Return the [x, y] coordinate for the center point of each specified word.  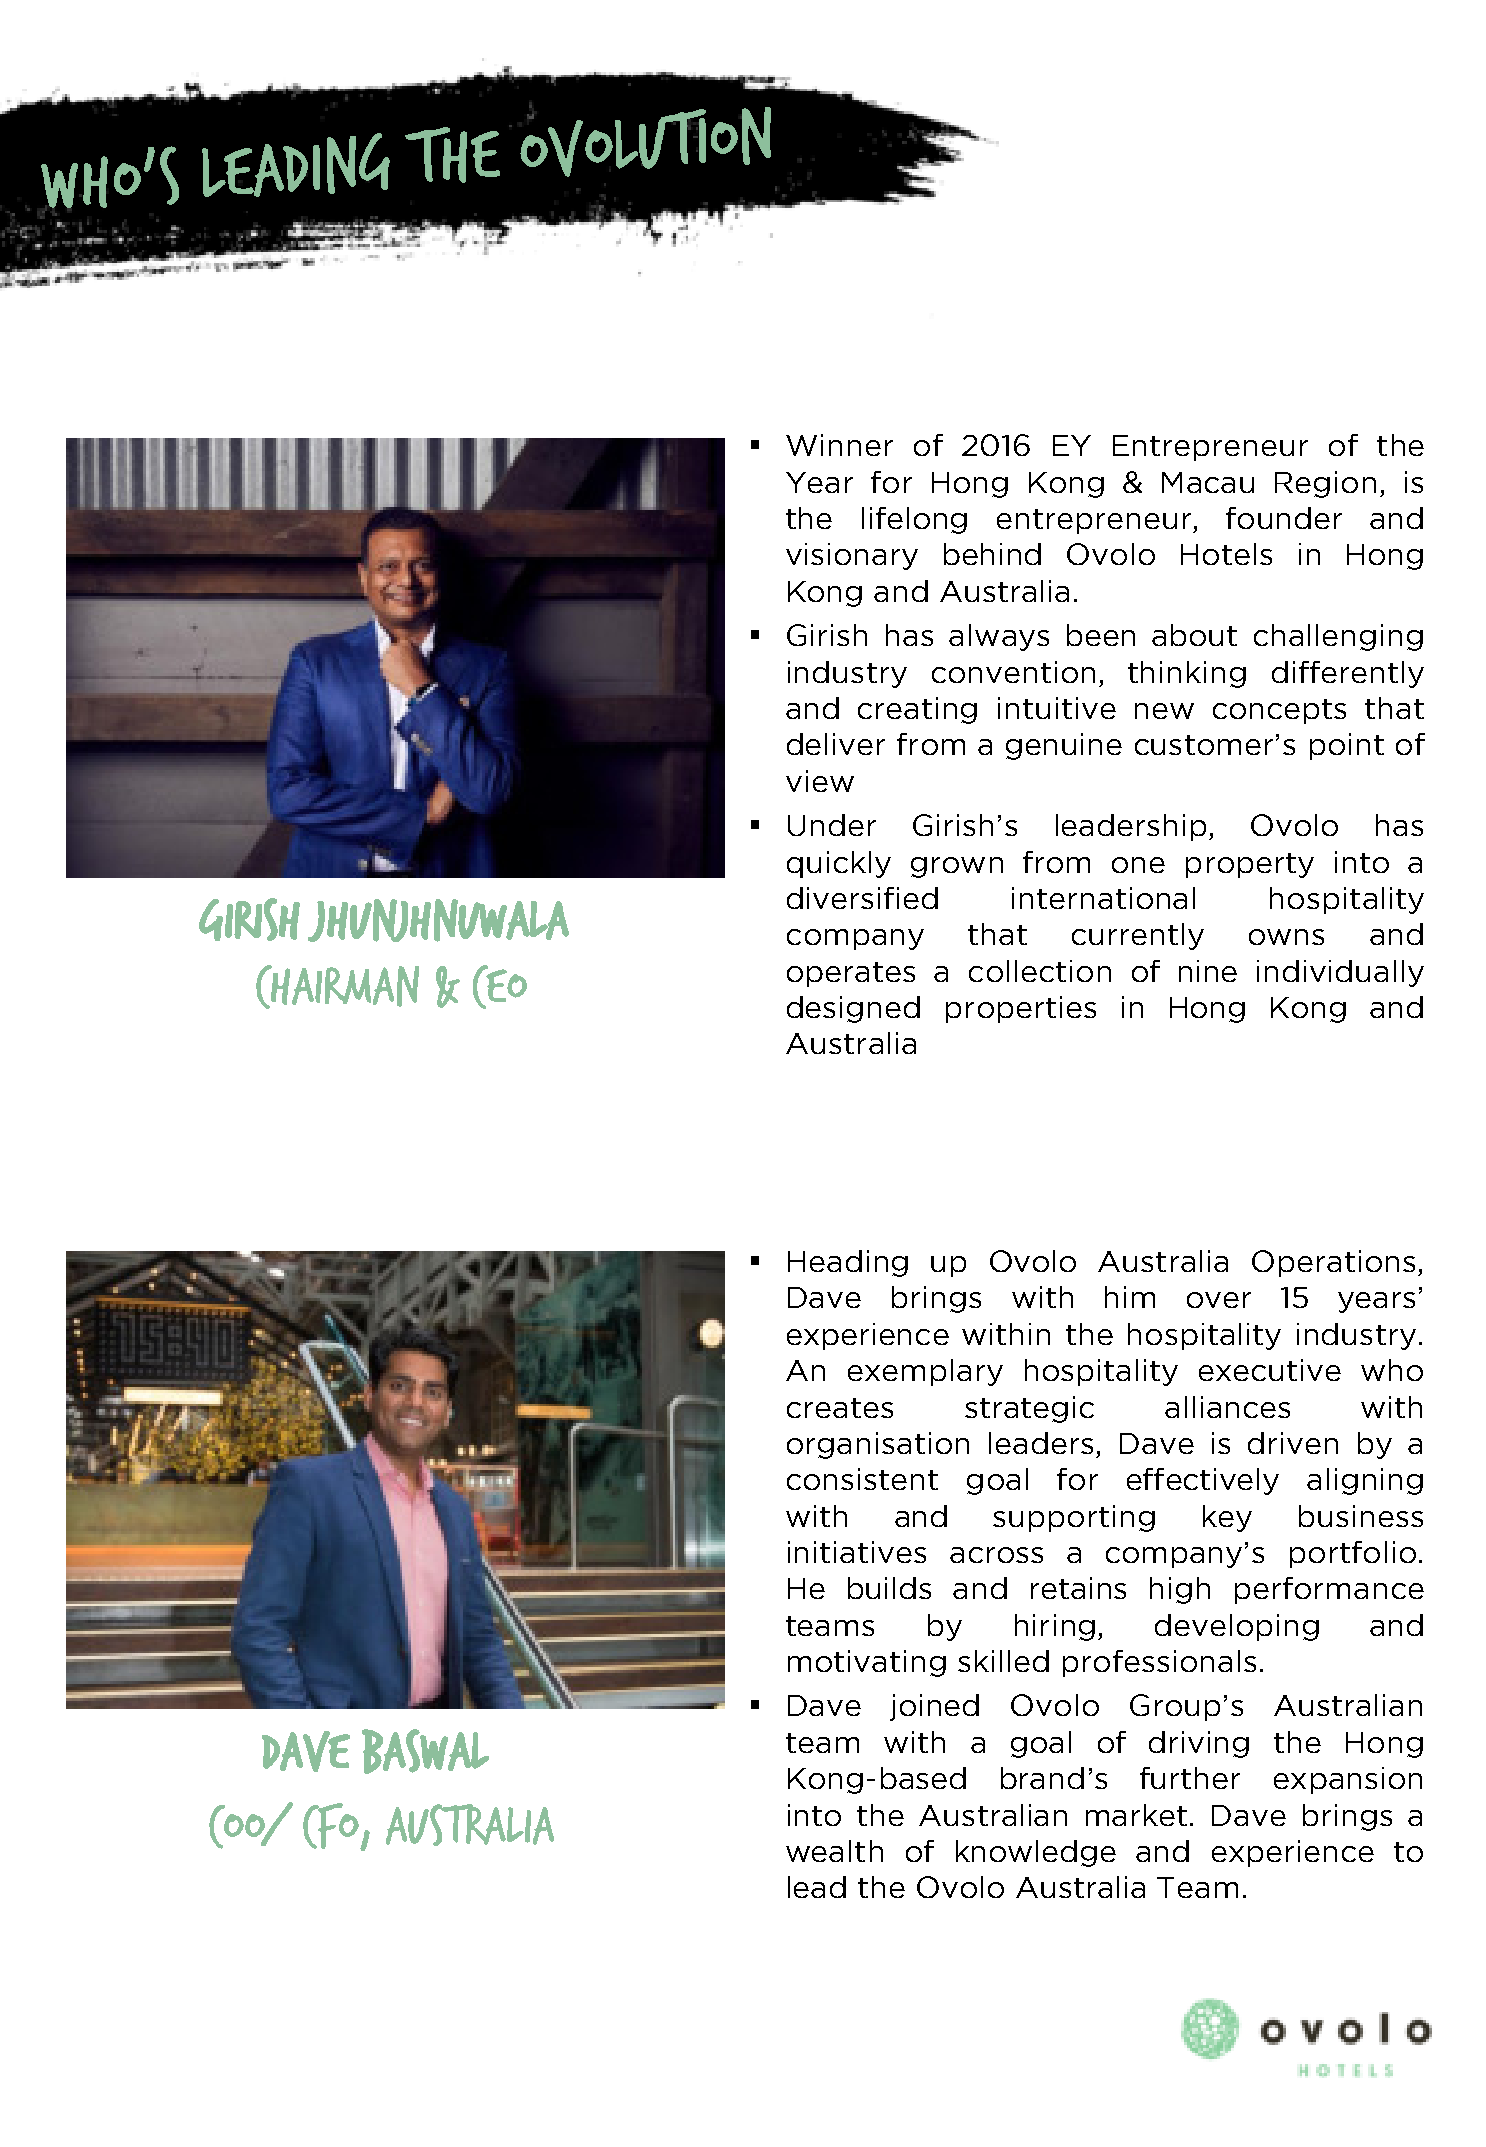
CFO [332, 1826]
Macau [1208, 482]
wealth [834, 1851]
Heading [848, 1263]
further [1190, 1778]
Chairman [337, 987]
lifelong [914, 520]
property [1250, 865]
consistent [862, 1479]
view [820, 781]
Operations [1333, 1263]
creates [840, 1408]
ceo [500, 987]
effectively [1203, 1481]
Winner [839, 445]
